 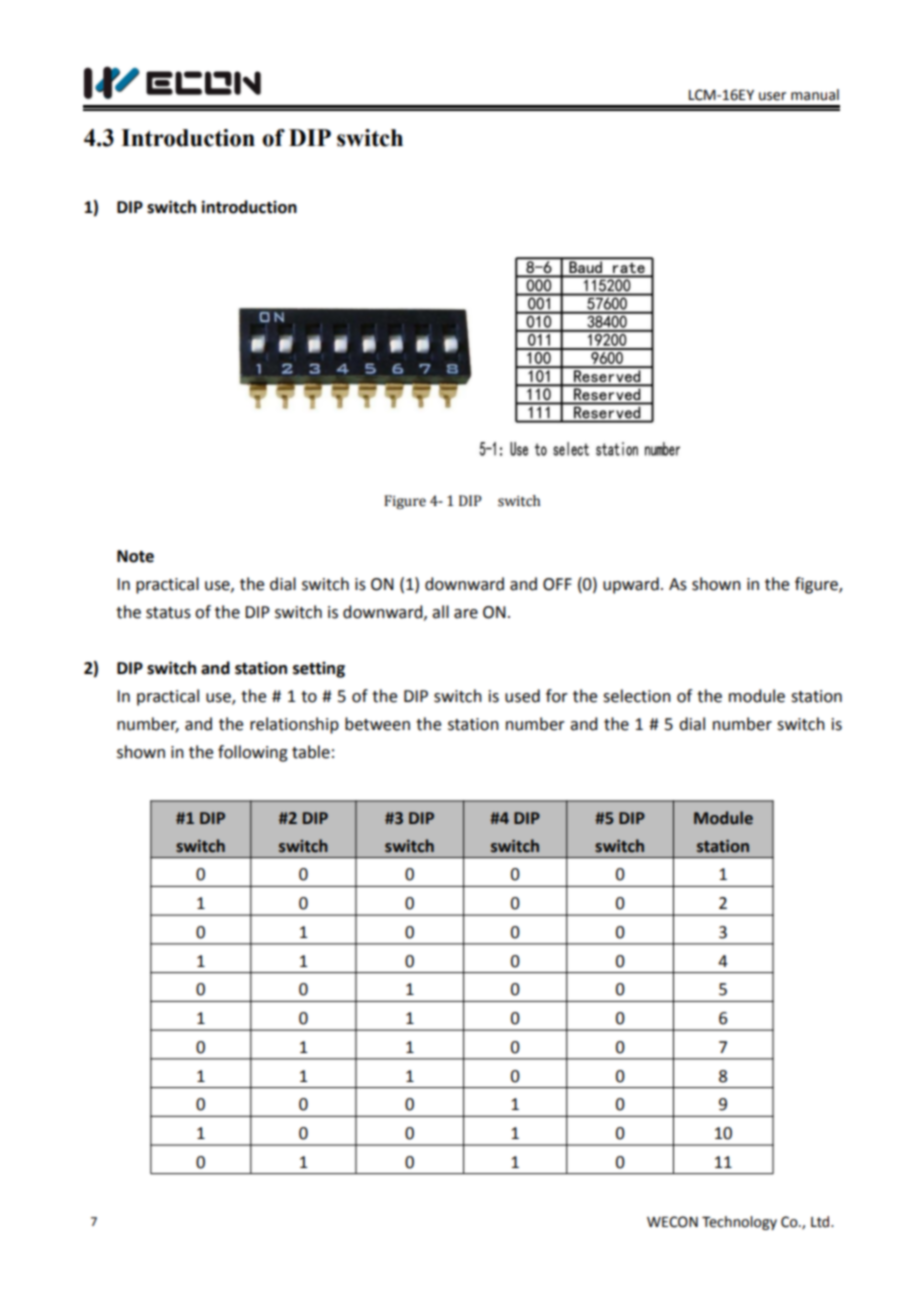 What do you see at coordinates (739, 1223) in the screenshot?
I see `Technology` at bounding box center [739, 1223].
